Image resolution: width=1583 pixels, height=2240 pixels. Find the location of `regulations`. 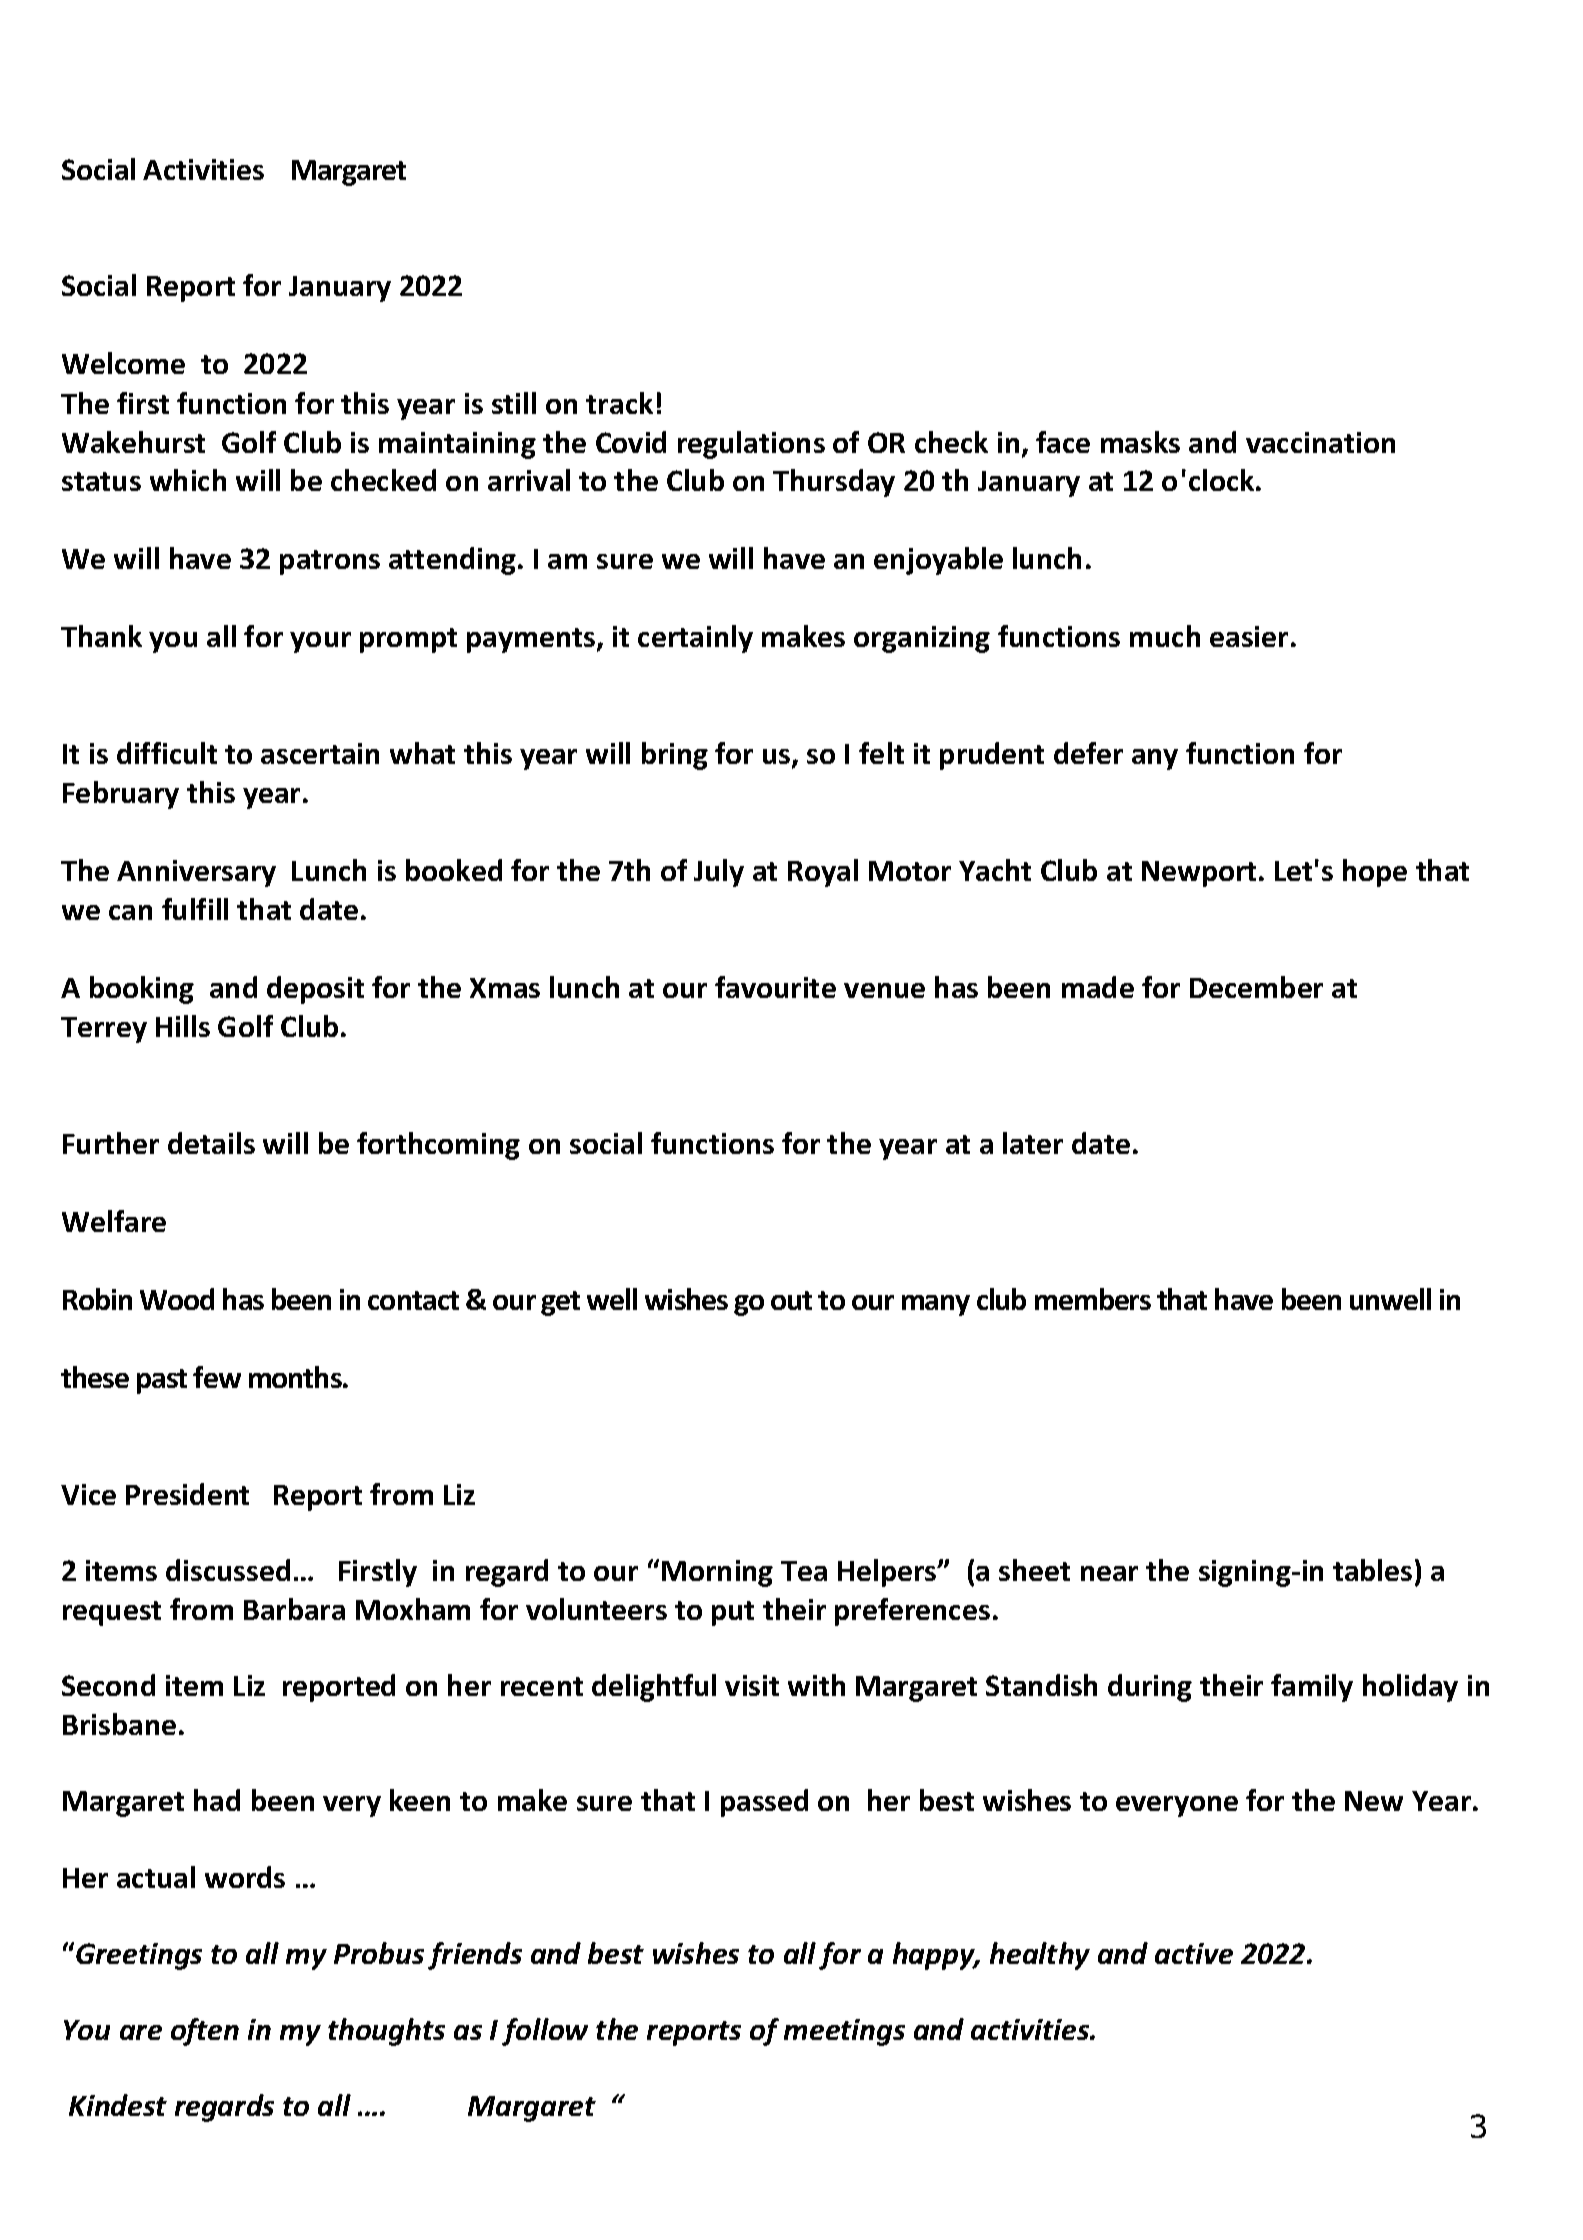

regulations is located at coordinates (751, 445).
